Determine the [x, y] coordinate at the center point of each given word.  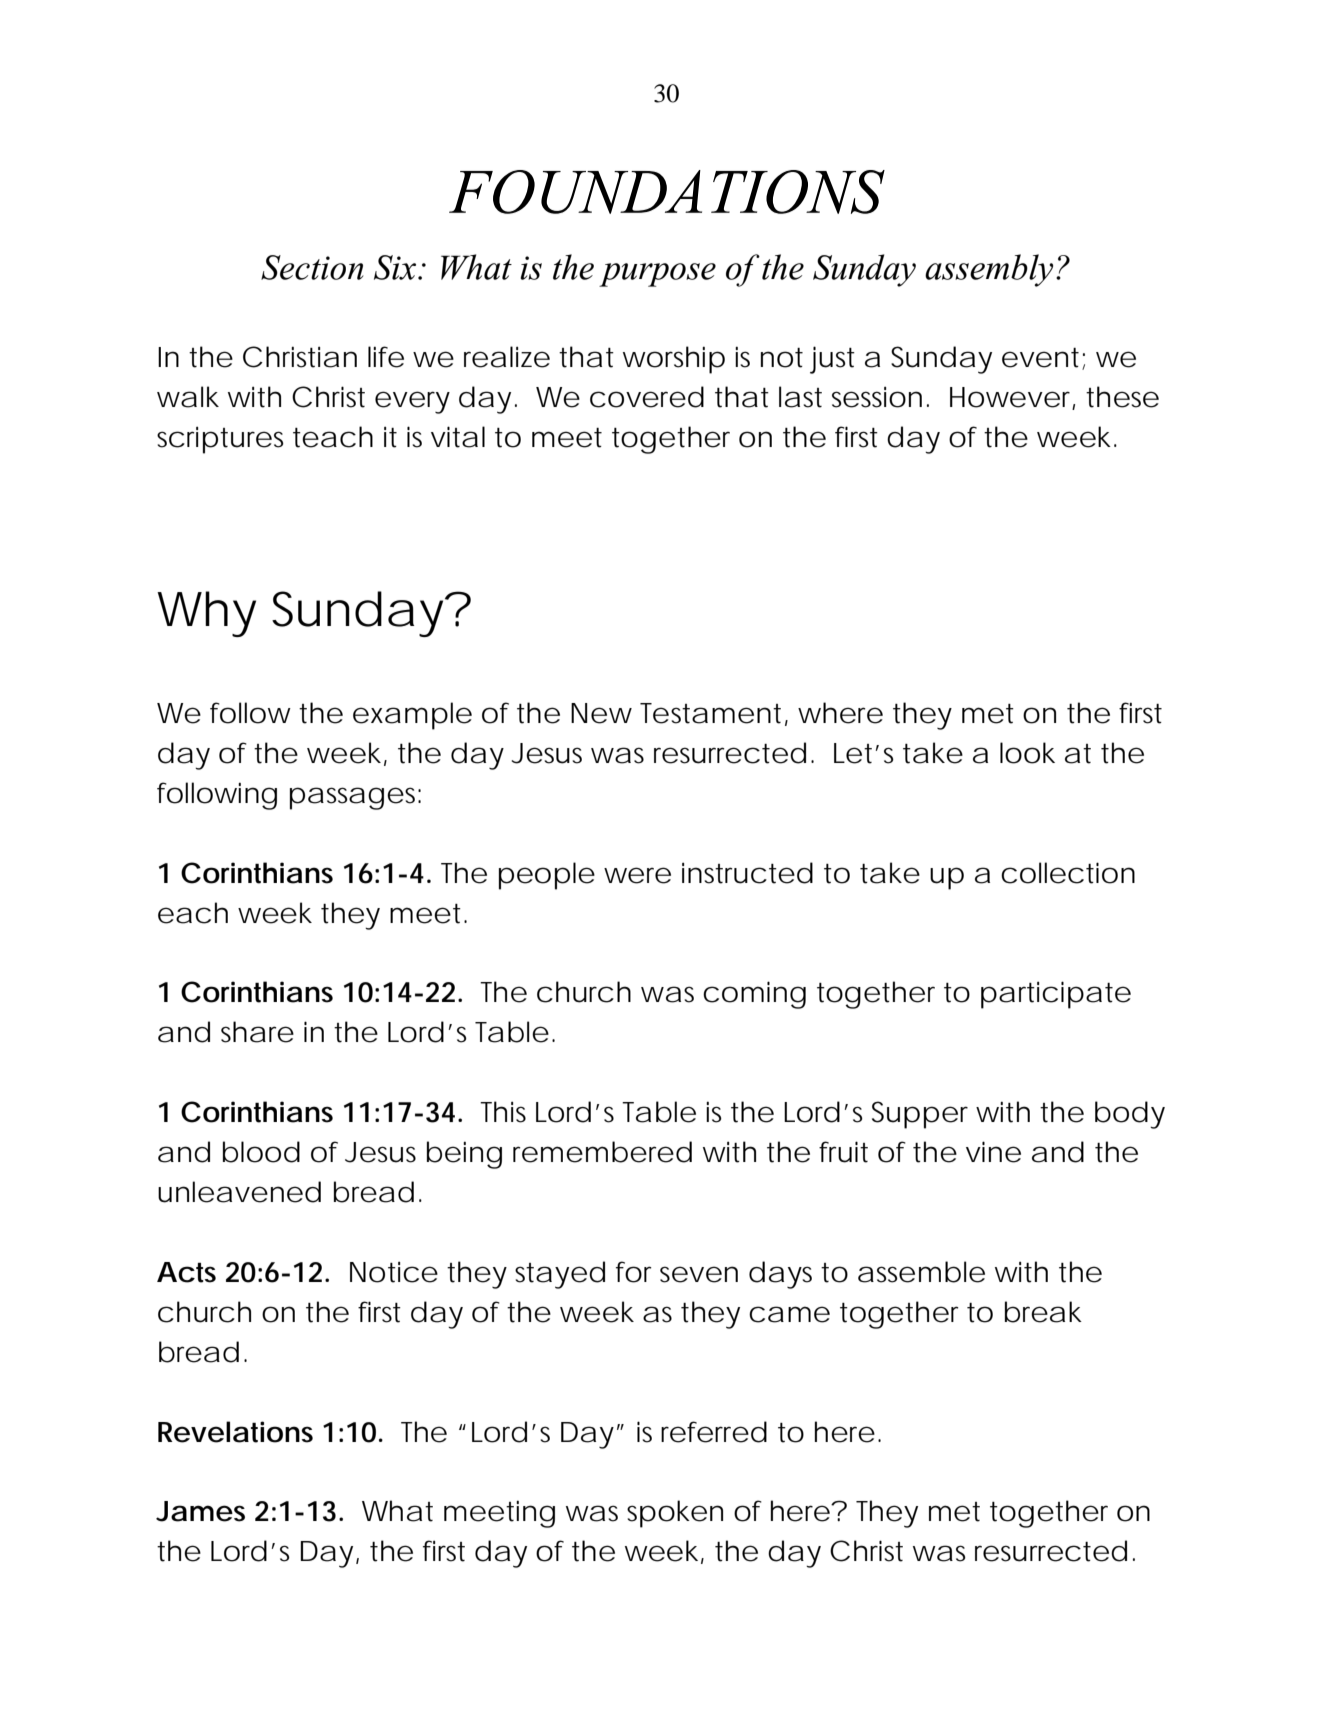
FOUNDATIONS [667, 192]
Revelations [235, 1432]
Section [312, 267]
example [412, 716]
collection [1068, 873]
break [1043, 1312]
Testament [710, 713]
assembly [989, 270]
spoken [675, 1514]
